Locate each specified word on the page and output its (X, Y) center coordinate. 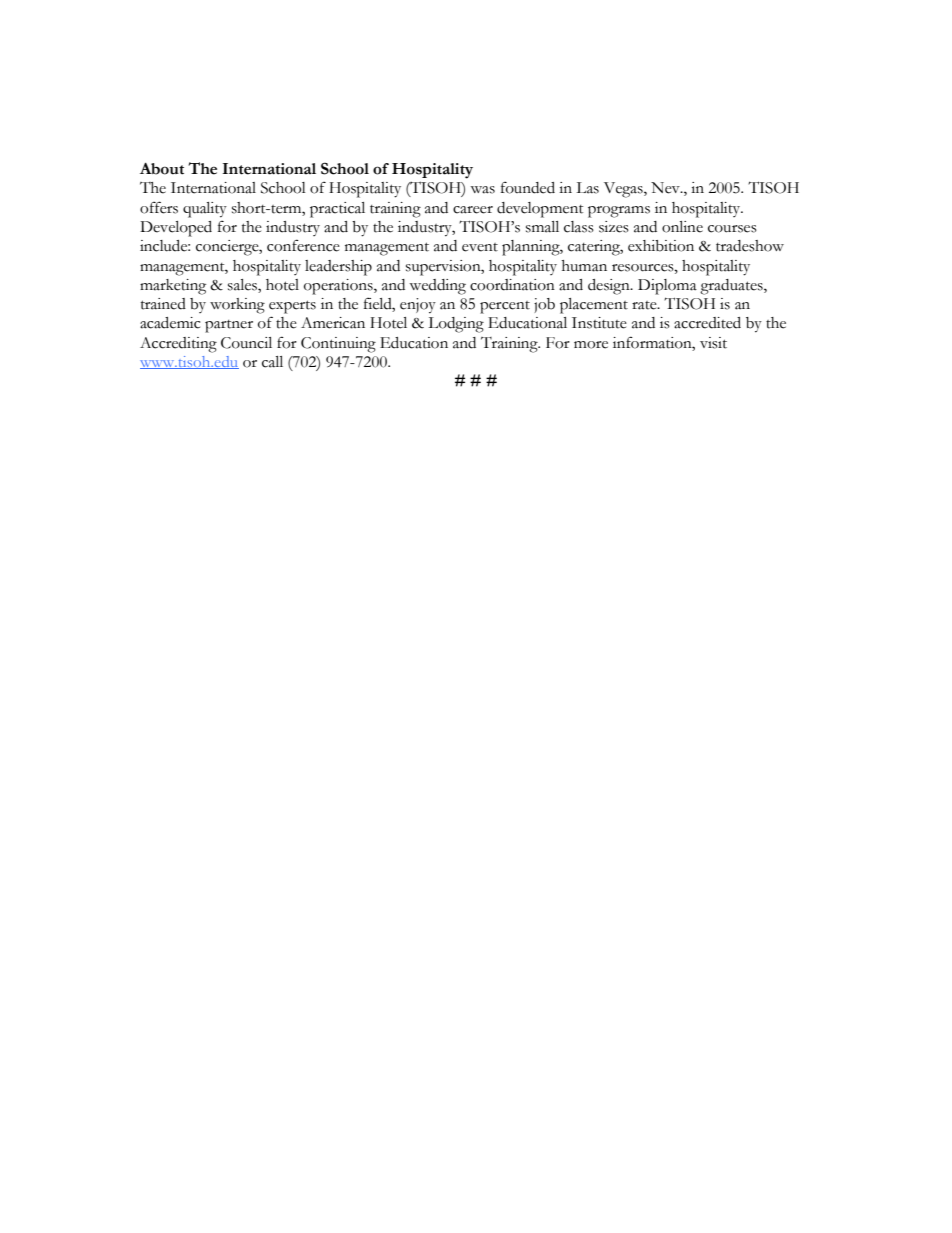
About (162, 169)
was (482, 190)
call (272, 362)
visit (713, 343)
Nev (666, 188)
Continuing (338, 345)
